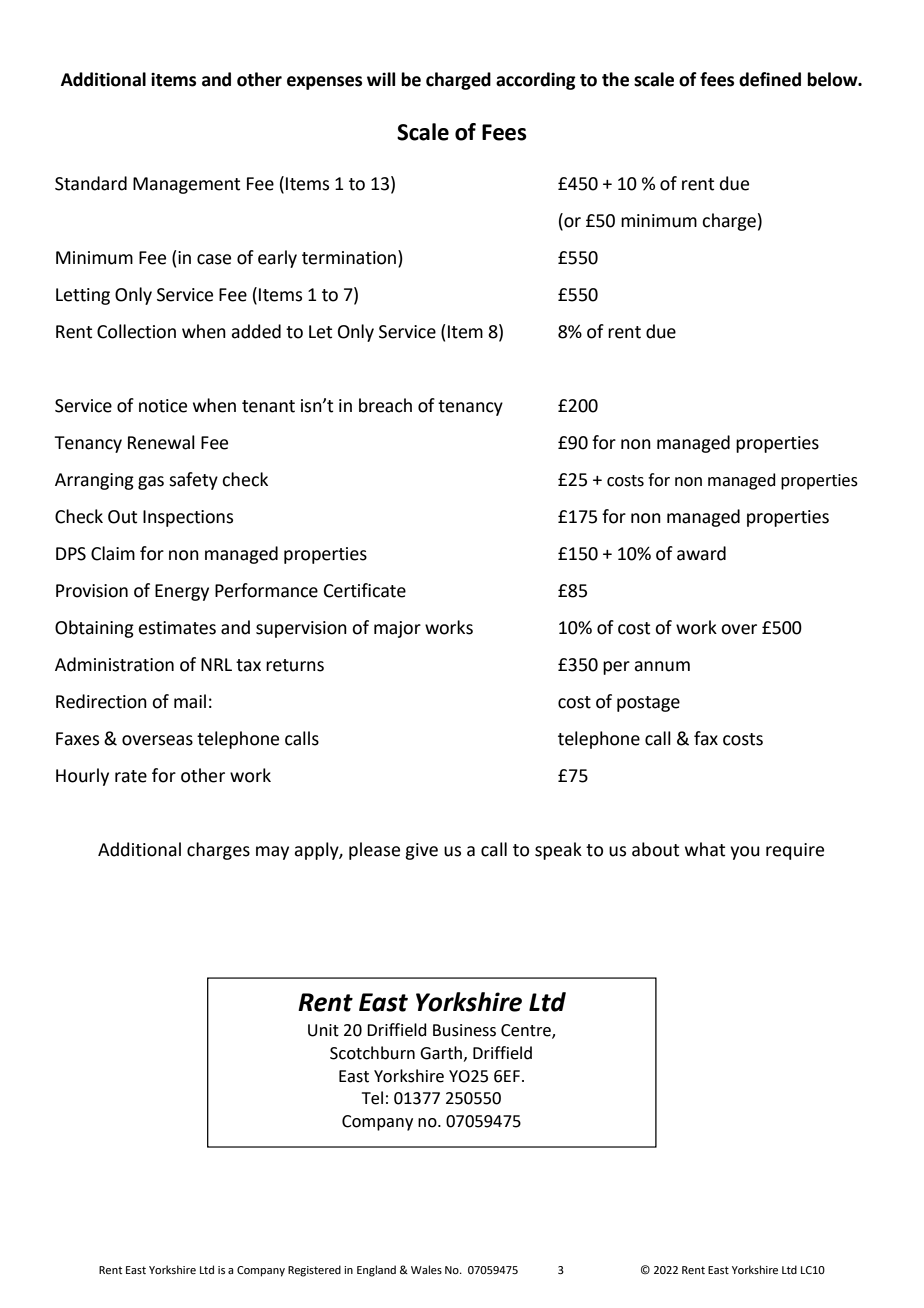 Image resolution: width=924 pixels, height=1308 pixels. Describe the element at coordinates (381, 79) in the image. I see `will` at that location.
